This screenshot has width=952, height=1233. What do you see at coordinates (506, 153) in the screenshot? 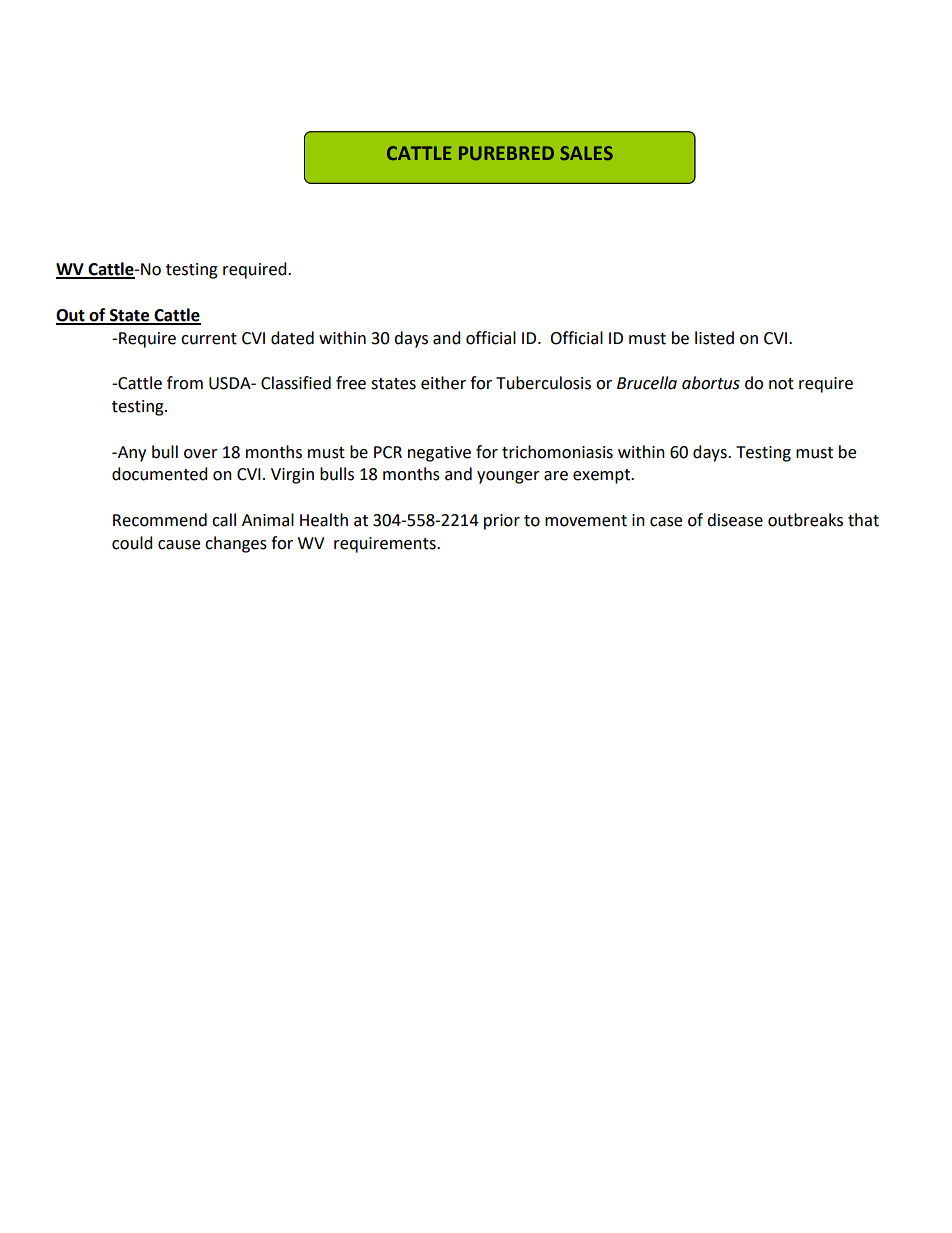
I see `PUREBRED` at bounding box center [506, 153].
